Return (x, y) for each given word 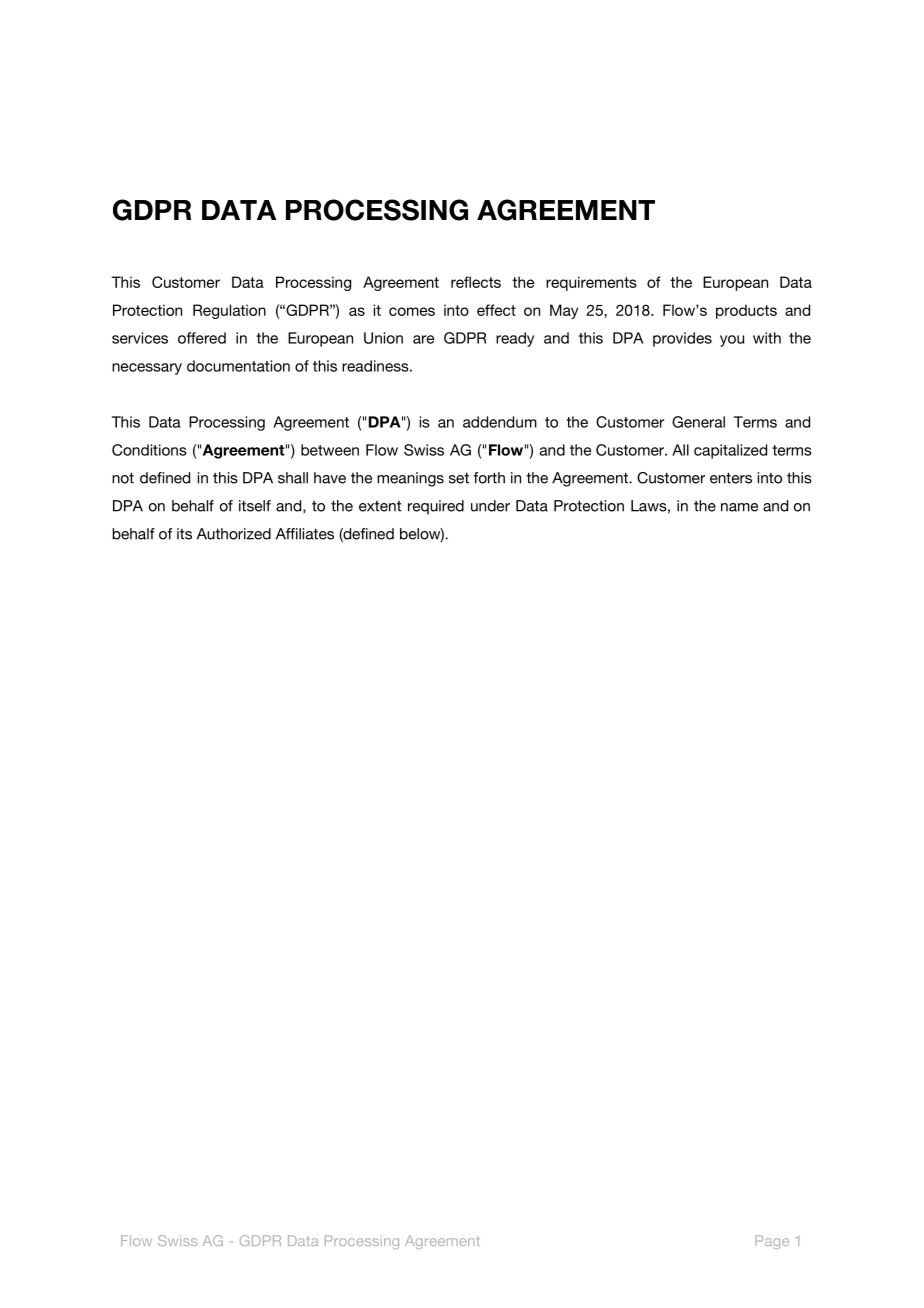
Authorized (234, 534)
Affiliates (305, 534)
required (436, 507)
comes (412, 311)
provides (682, 339)
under (490, 506)
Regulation (229, 311)
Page (772, 1242)
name (739, 507)
